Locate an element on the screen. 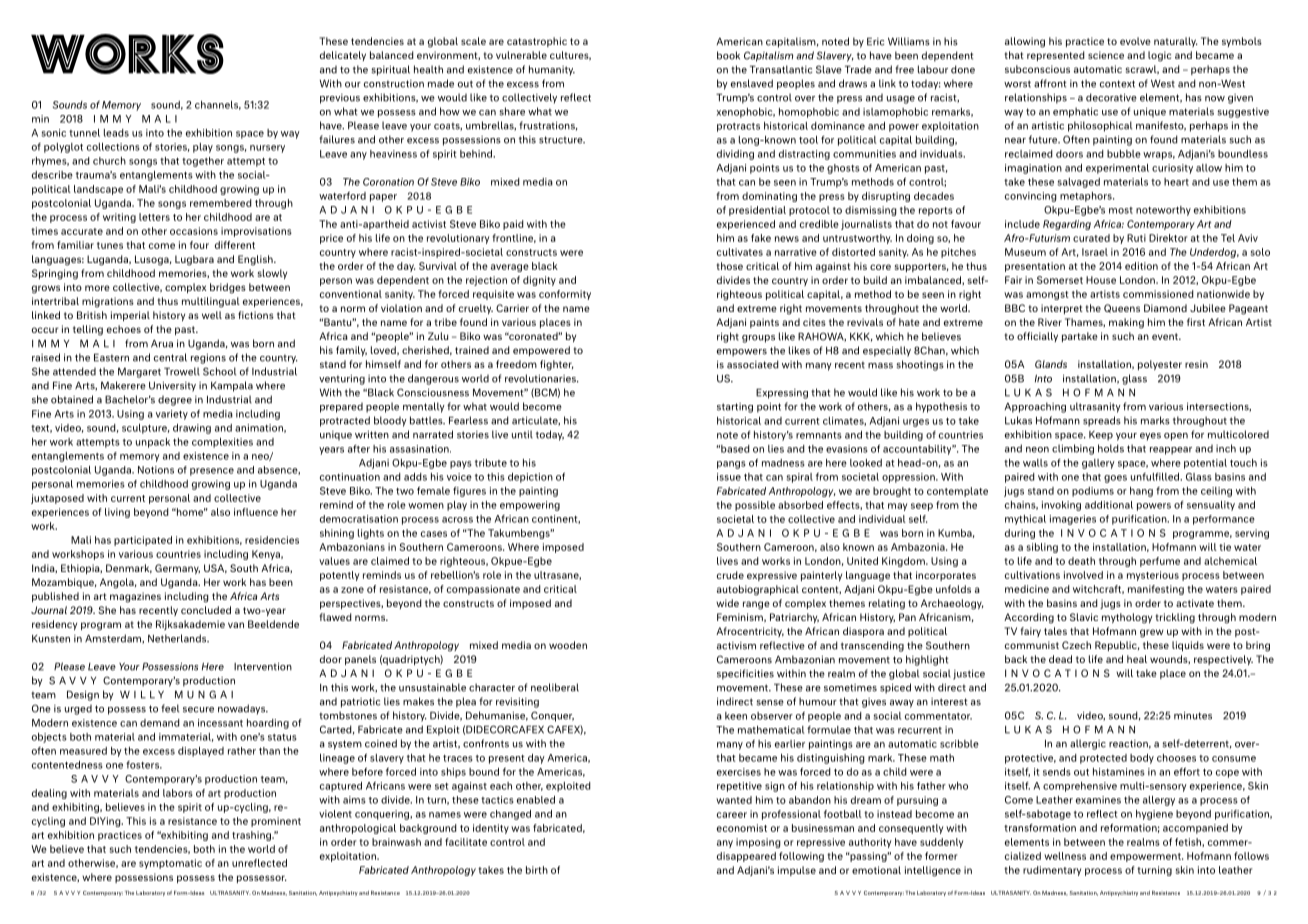 The width and height of the screenshot is (1308, 924). paints is located at coordinates (764, 323).
